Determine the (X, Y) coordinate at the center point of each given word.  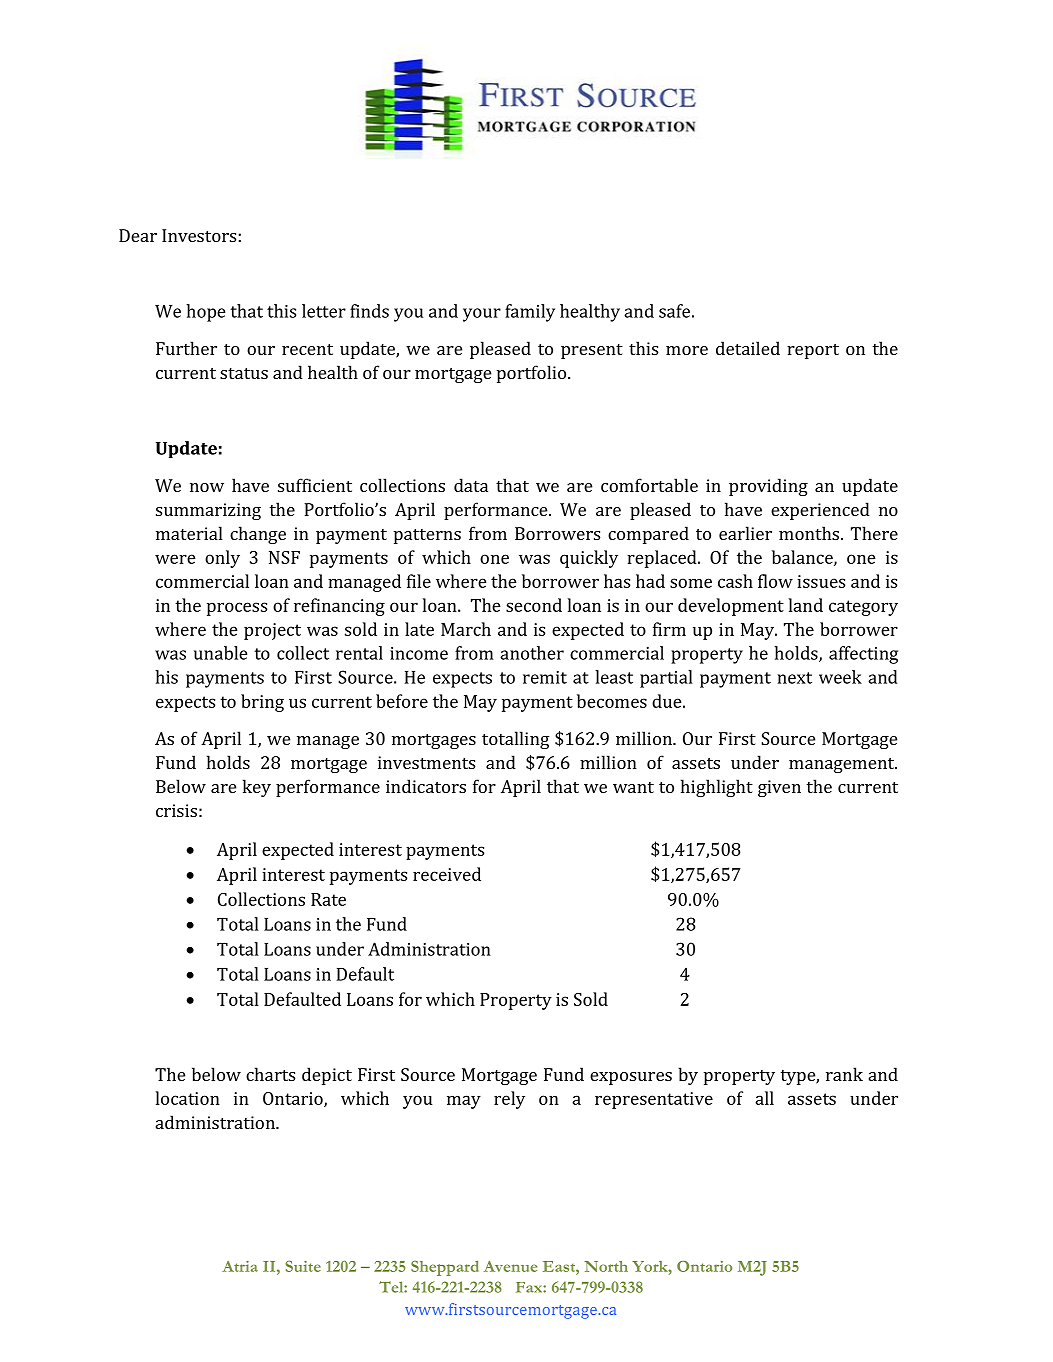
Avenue (510, 1266)
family (530, 313)
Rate (328, 899)
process (237, 609)
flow (775, 581)
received (447, 874)
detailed (748, 348)
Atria (240, 1266)
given (779, 788)
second (534, 605)
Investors (199, 235)
